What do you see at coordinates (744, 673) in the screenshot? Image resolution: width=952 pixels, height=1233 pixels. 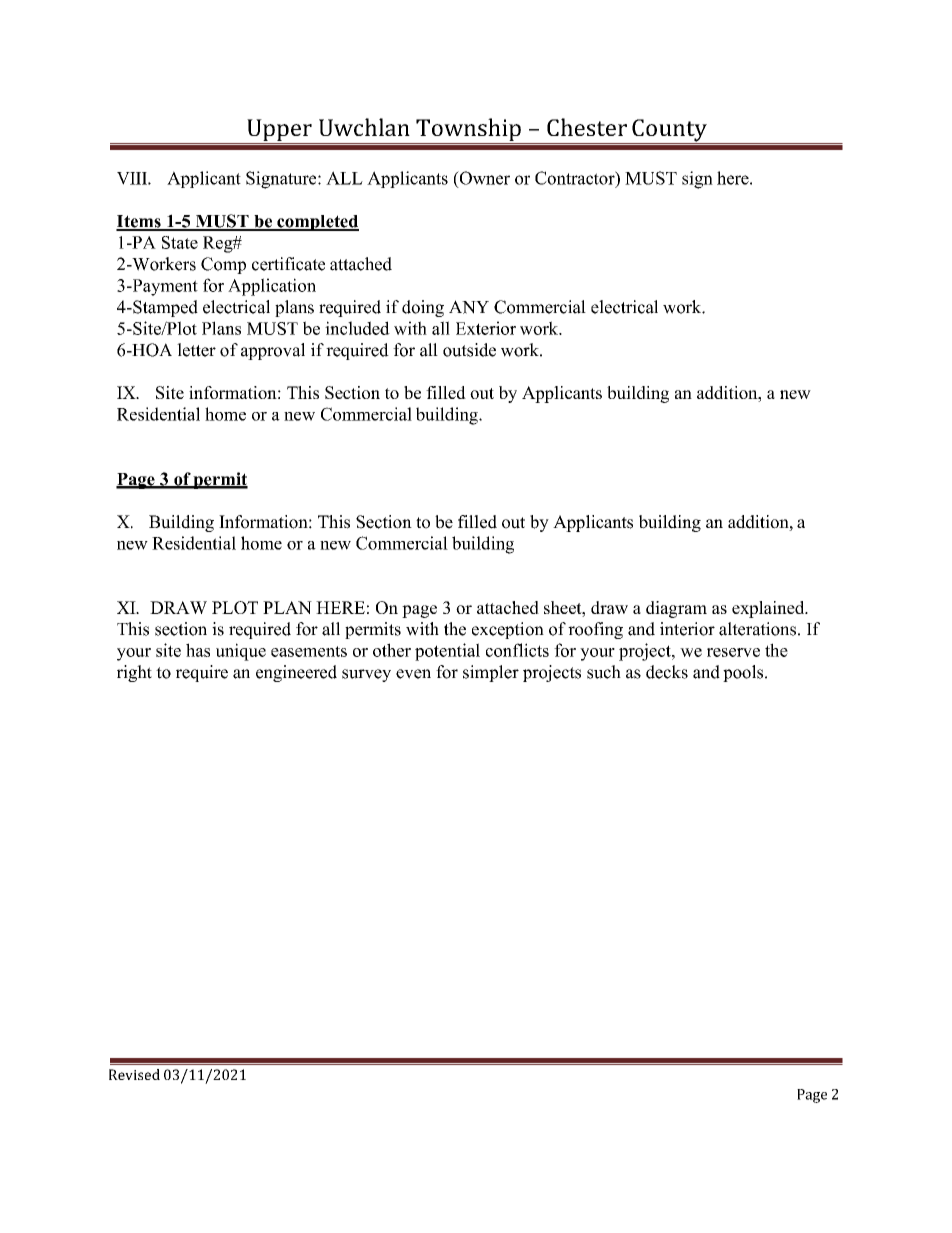 I see `pools` at bounding box center [744, 673].
